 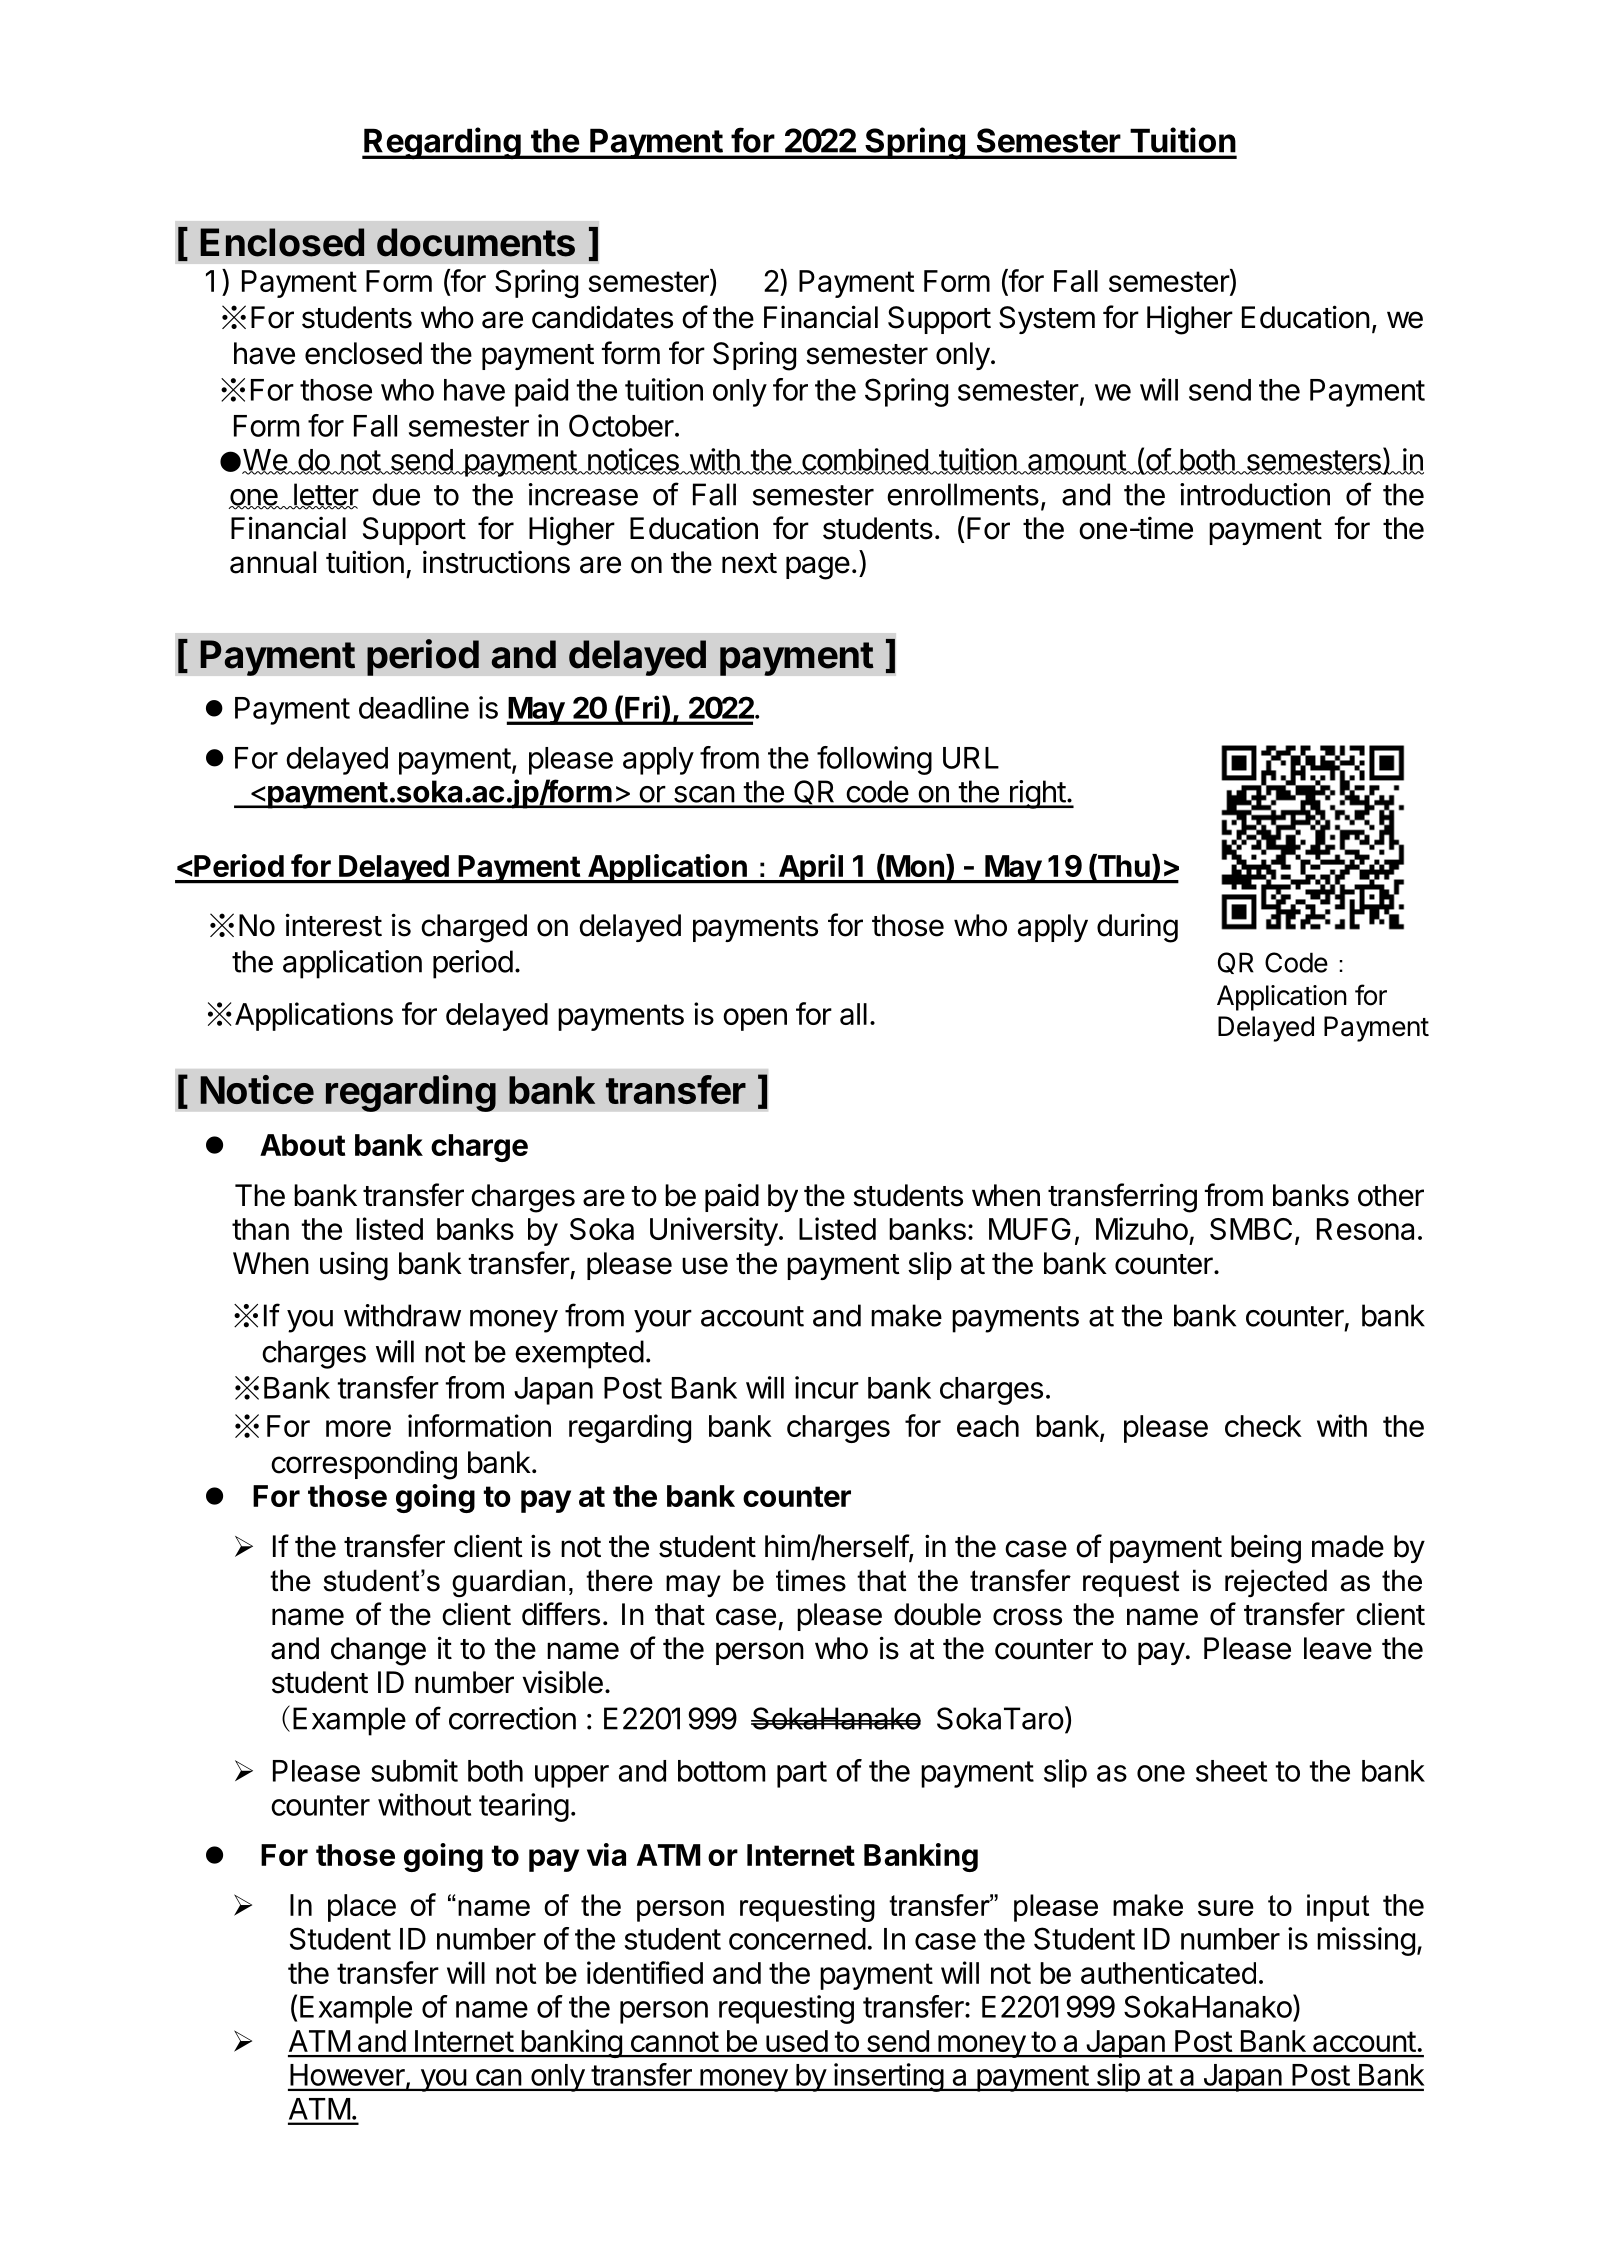 I want to click on part, so click(x=802, y=1774).
